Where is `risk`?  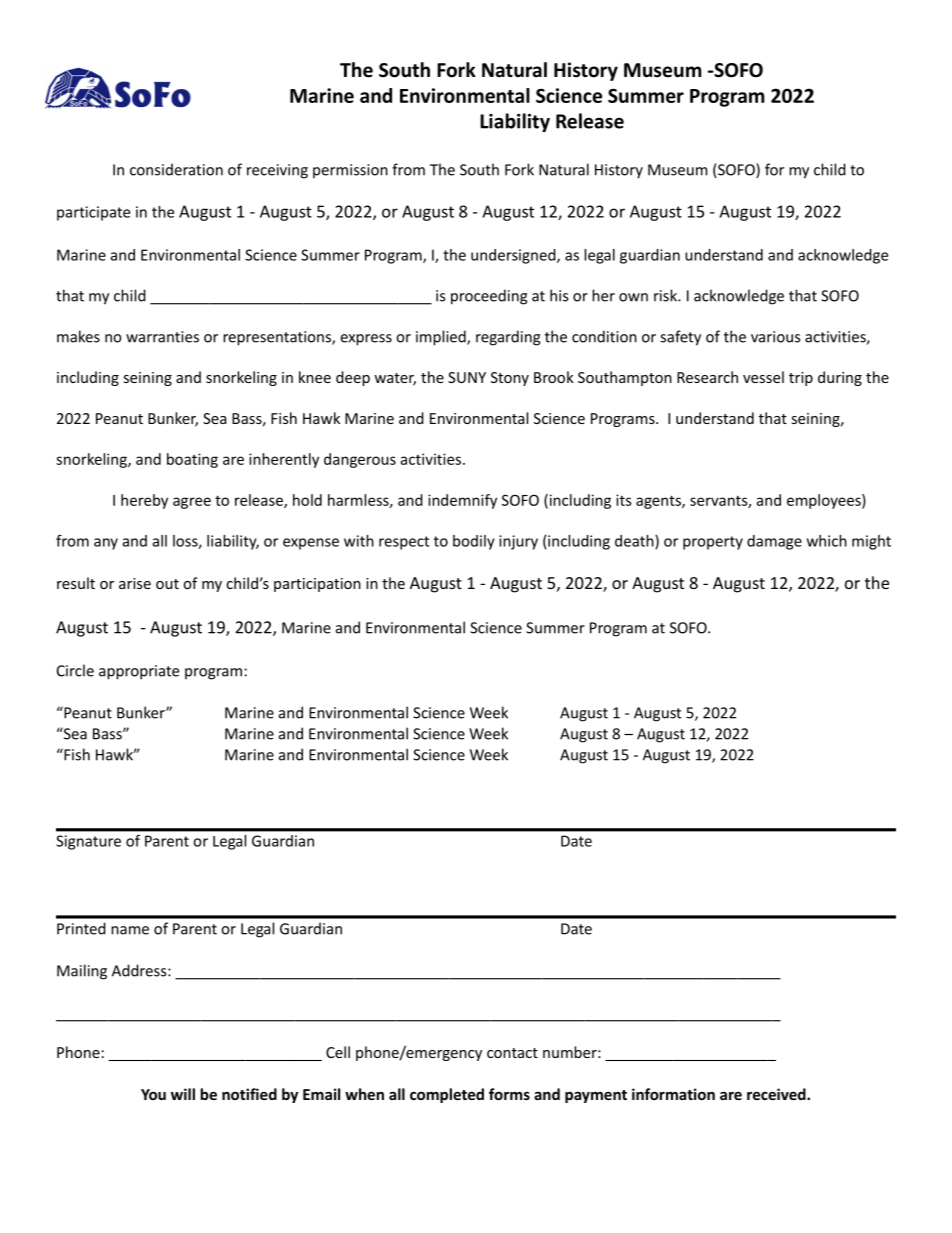 risk is located at coordinates (666, 295).
